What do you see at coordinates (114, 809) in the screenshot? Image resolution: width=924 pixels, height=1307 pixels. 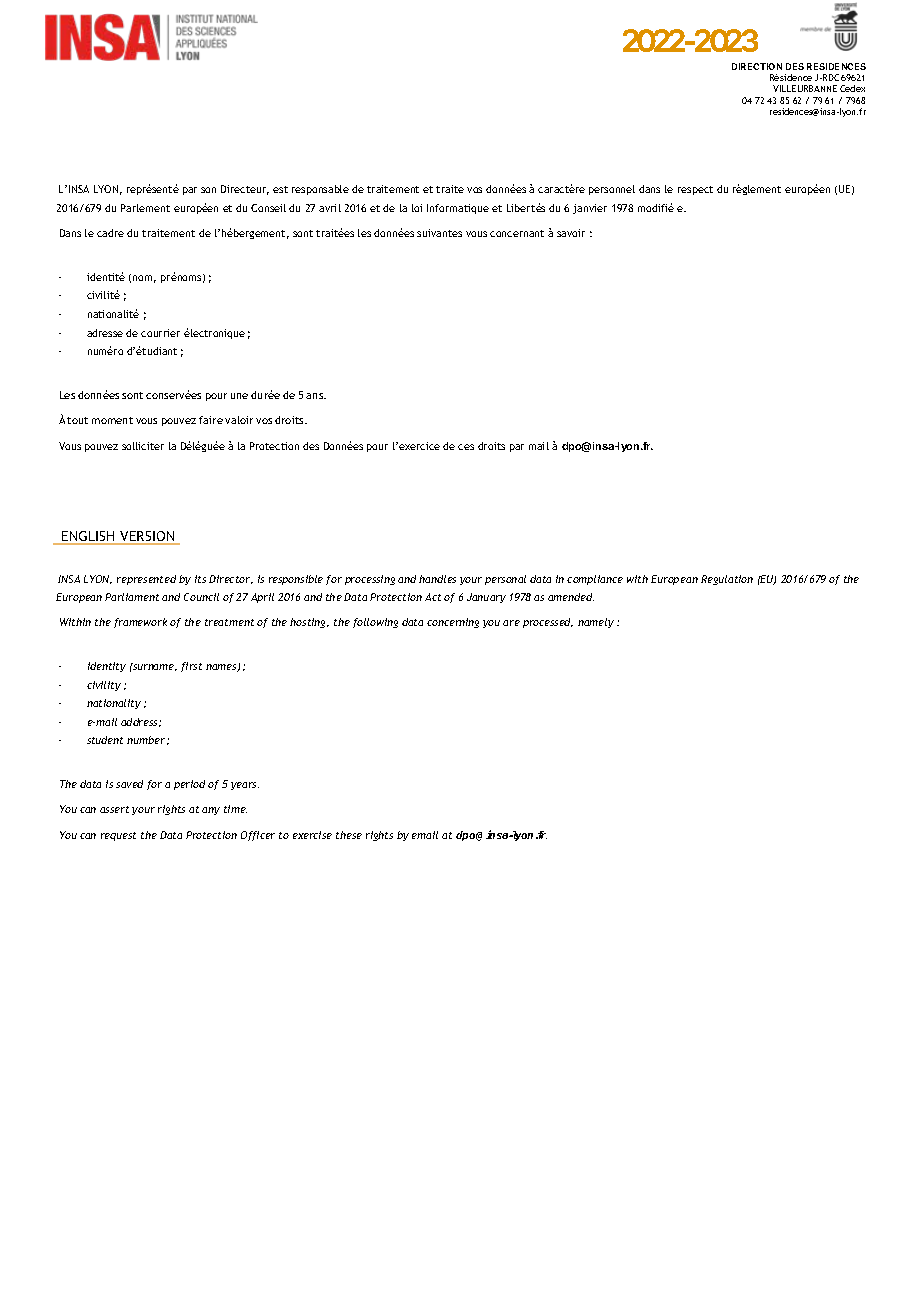 I see `assert` at bounding box center [114, 809].
